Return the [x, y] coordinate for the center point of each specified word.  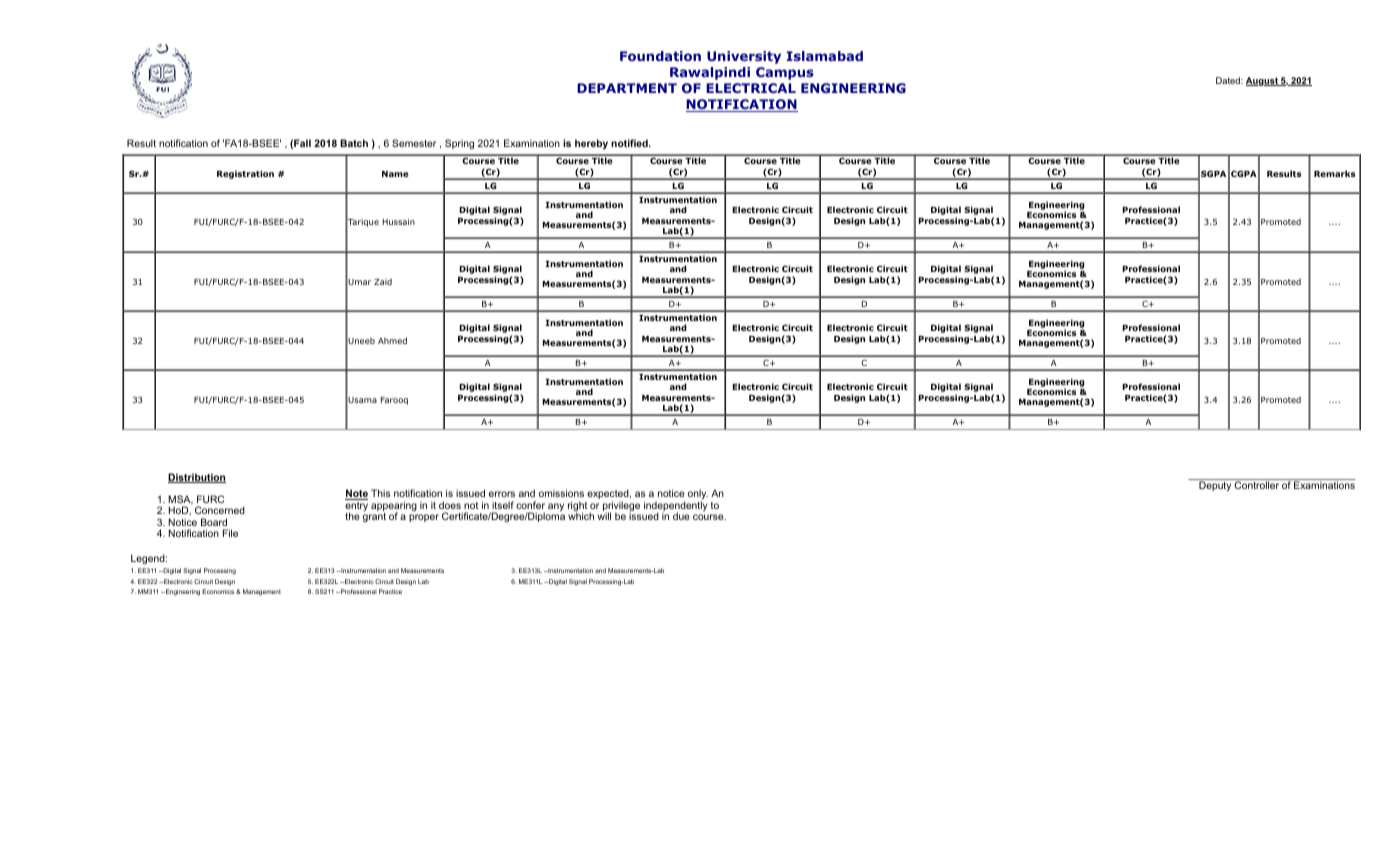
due [681, 516]
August [1263, 81]
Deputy [1215, 485]
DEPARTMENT [627, 88]
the [352, 516]
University [744, 57]
